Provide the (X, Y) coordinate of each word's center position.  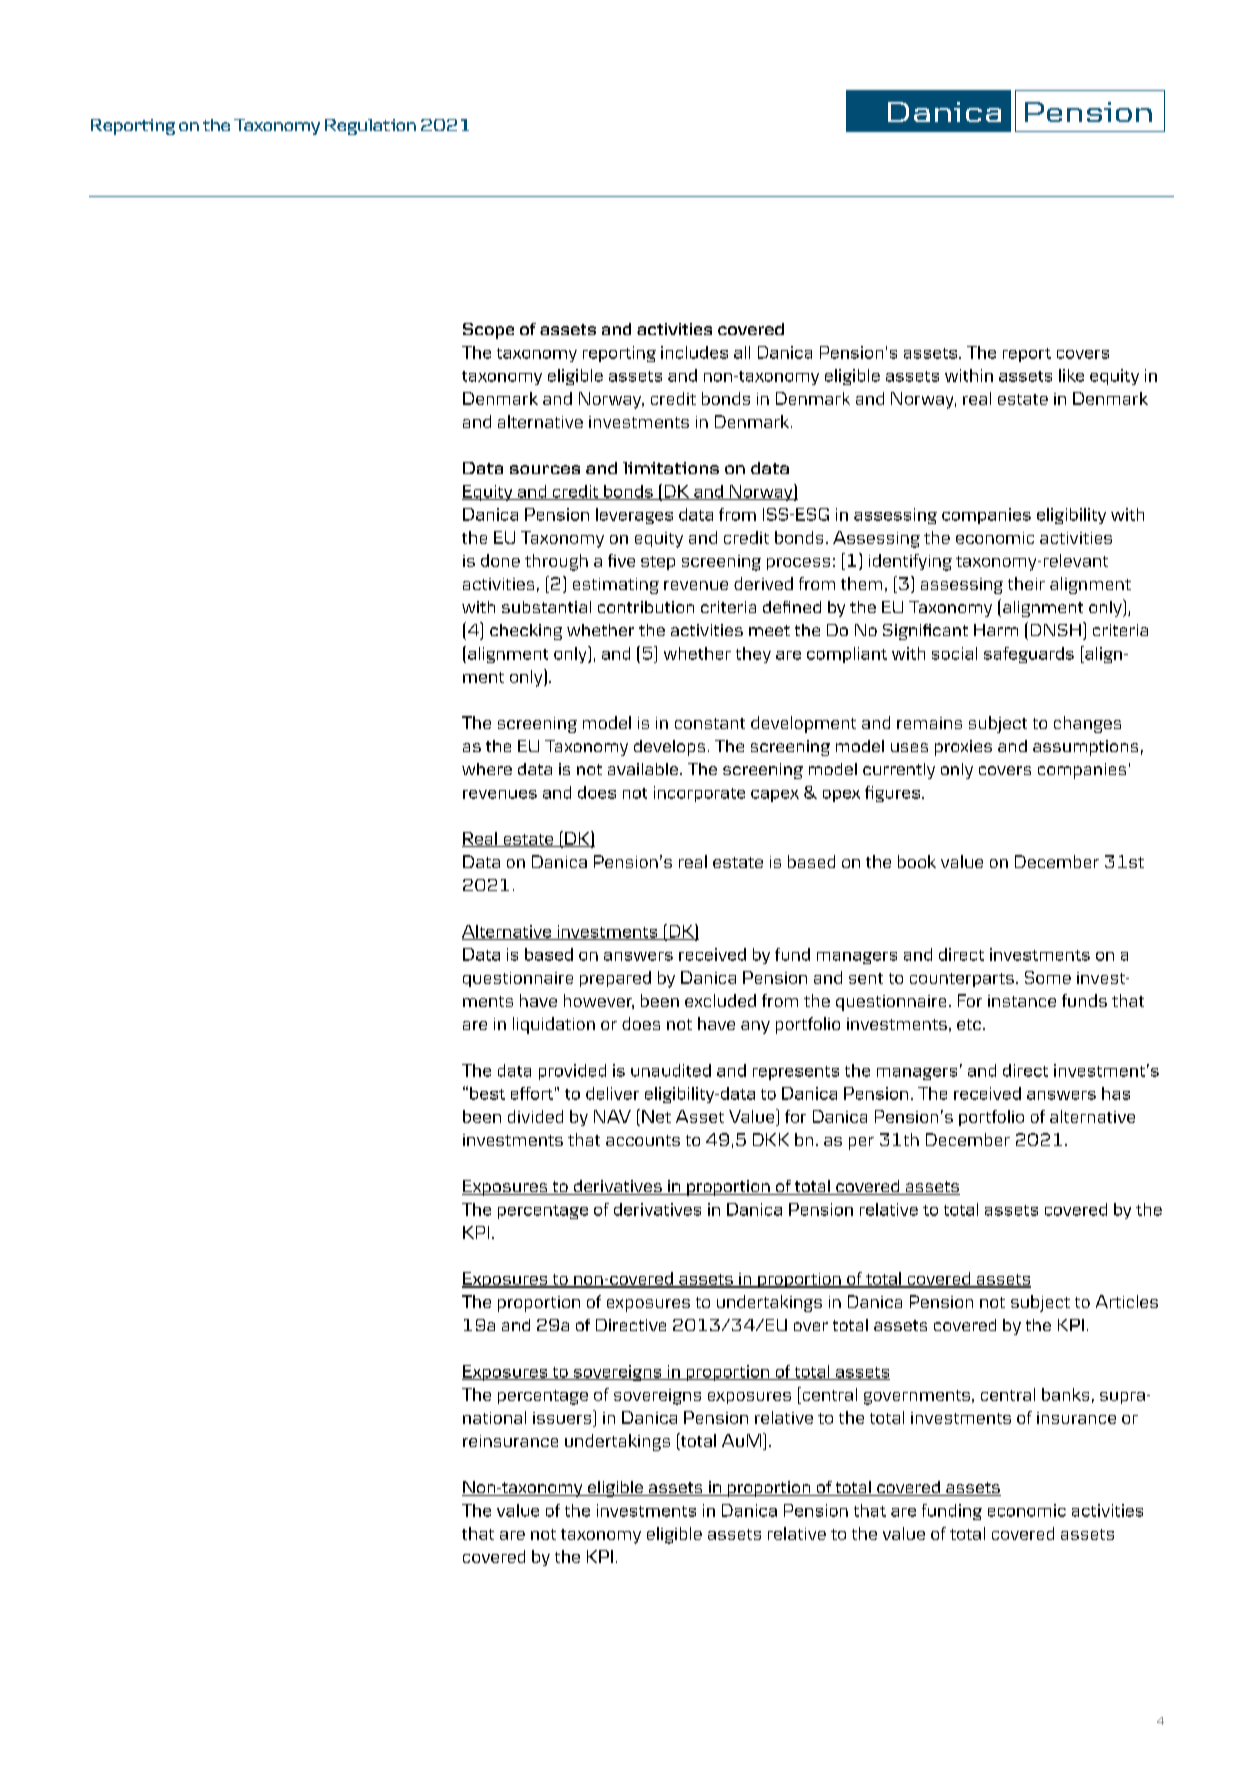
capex (775, 796)
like (1071, 375)
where (487, 769)
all (742, 352)
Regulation (370, 127)
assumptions (1085, 748)
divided (535, 1116)
